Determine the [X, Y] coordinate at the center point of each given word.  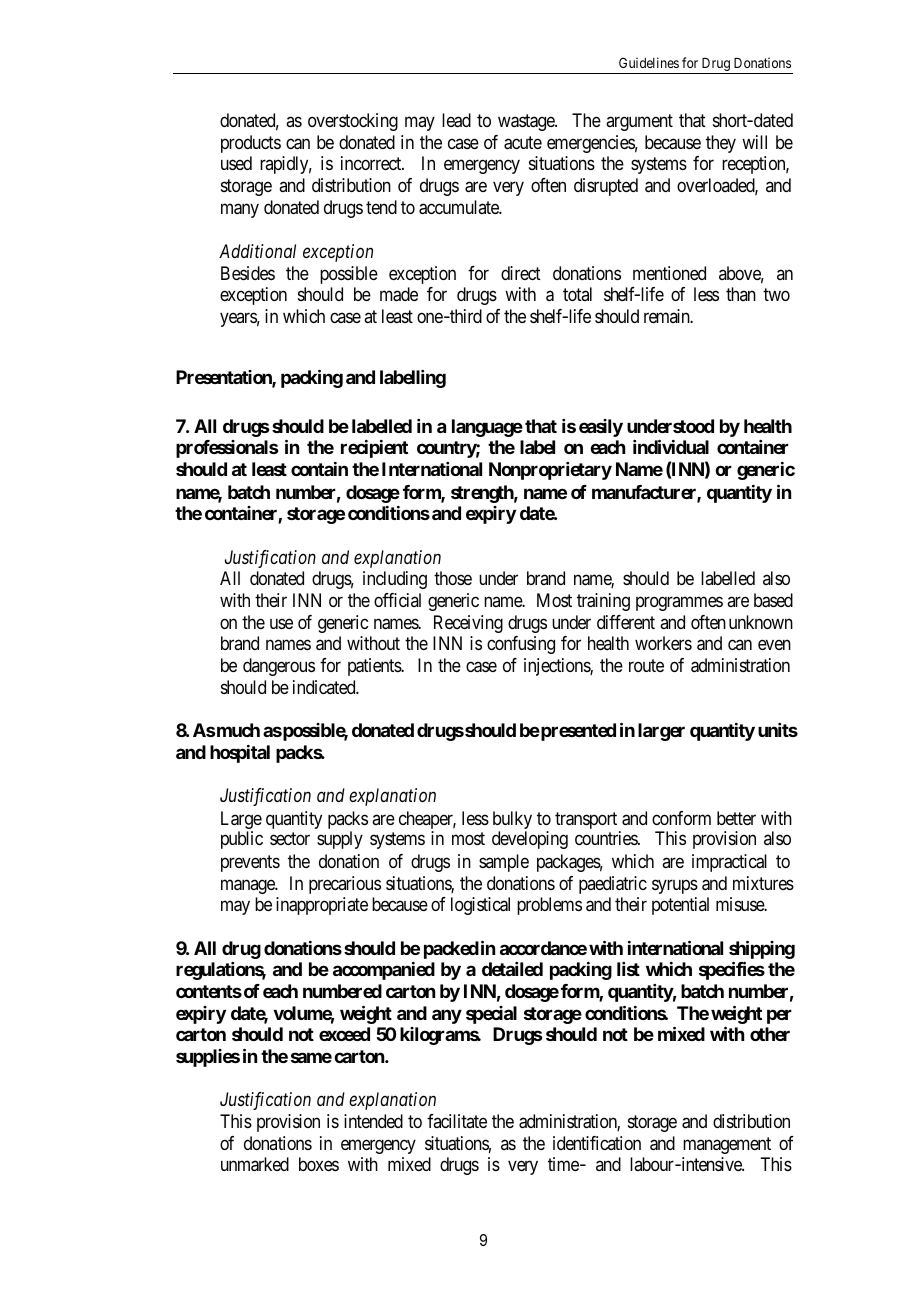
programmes [679, 603]
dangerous [279, 667]
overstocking [353, 122]
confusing [521, 645]
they [721, 144]
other [770, 1034]
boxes [319, 1164]
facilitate [457, 1121]
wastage [527, 122]
